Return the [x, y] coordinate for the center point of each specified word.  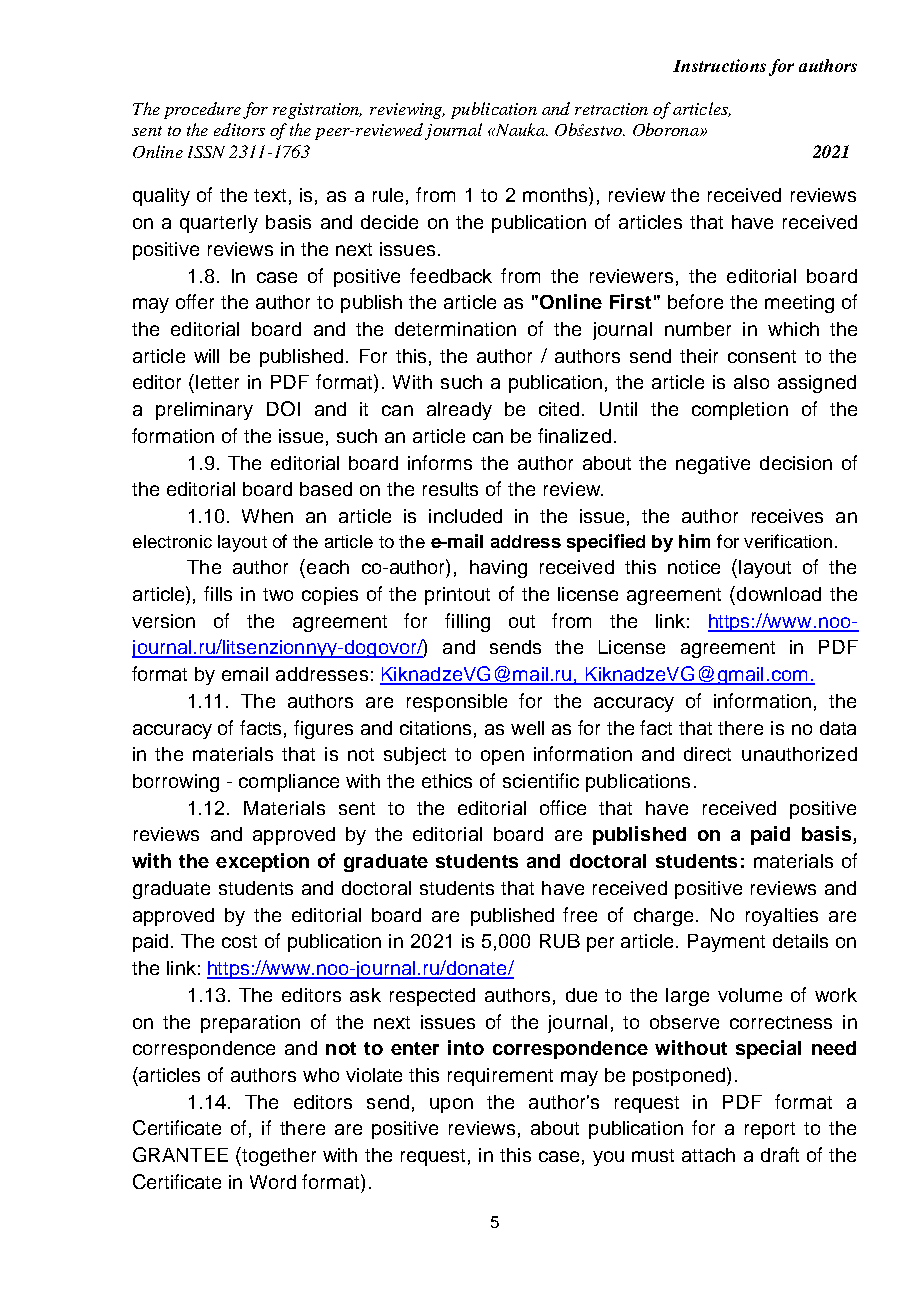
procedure [202, 110]
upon [451, 1105]
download [777, 593]
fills [218, 593]
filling [467, 622]
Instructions [719, 65]
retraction [611, 109]
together [278, 1156]
